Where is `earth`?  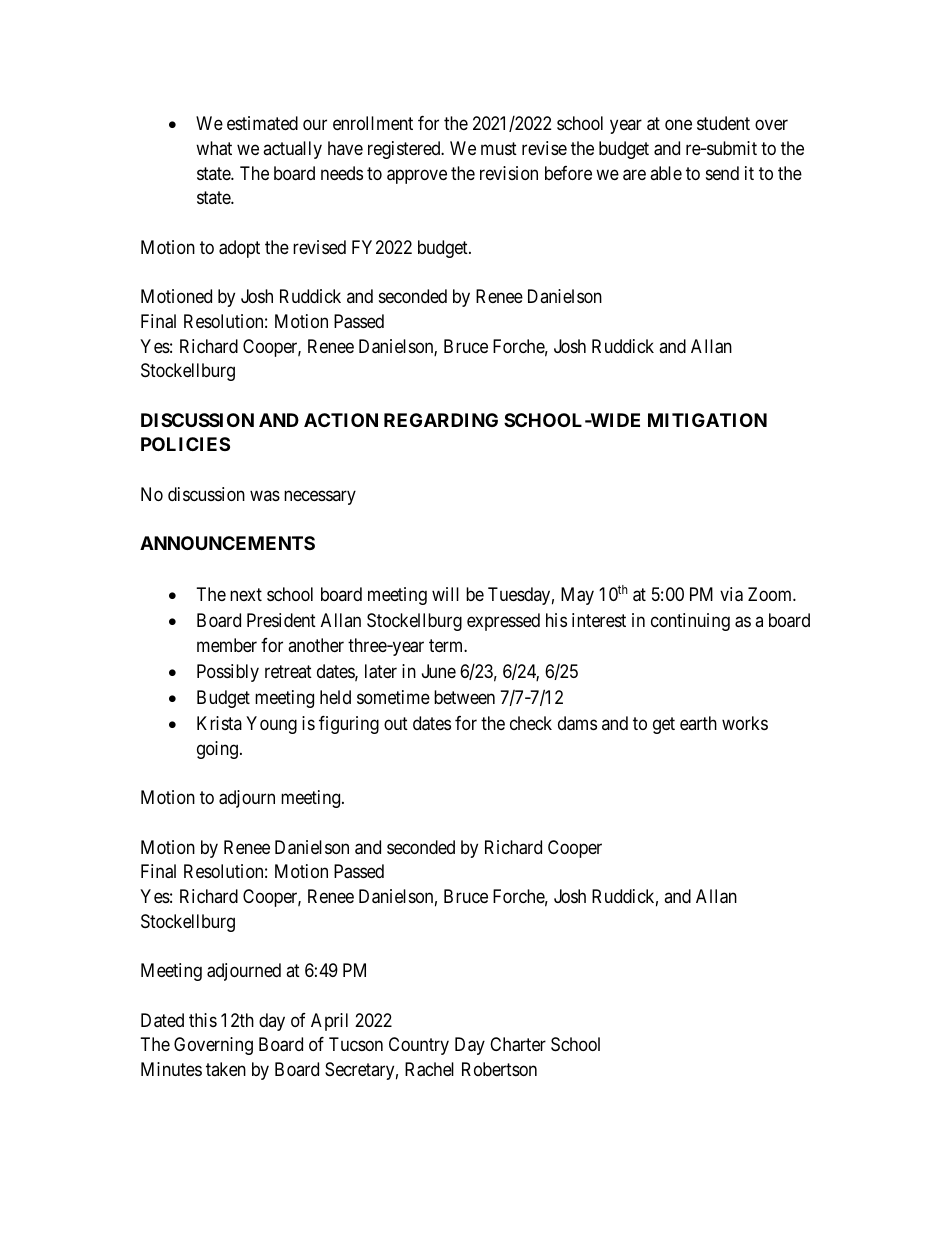
earth is located at coordinates (698, 723).
